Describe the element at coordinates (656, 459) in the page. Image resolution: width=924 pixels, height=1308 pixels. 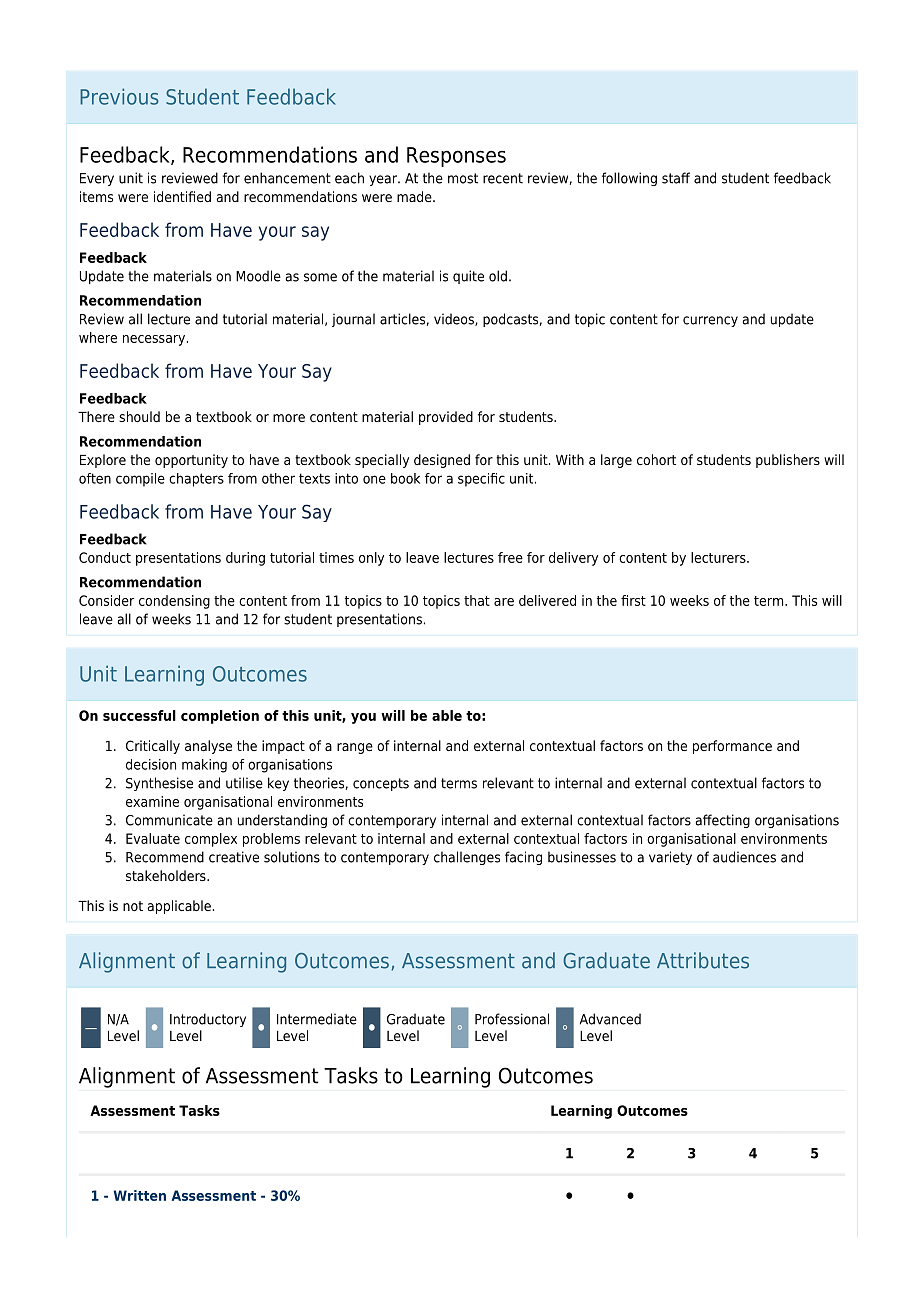
I see `cohort` at that location.
